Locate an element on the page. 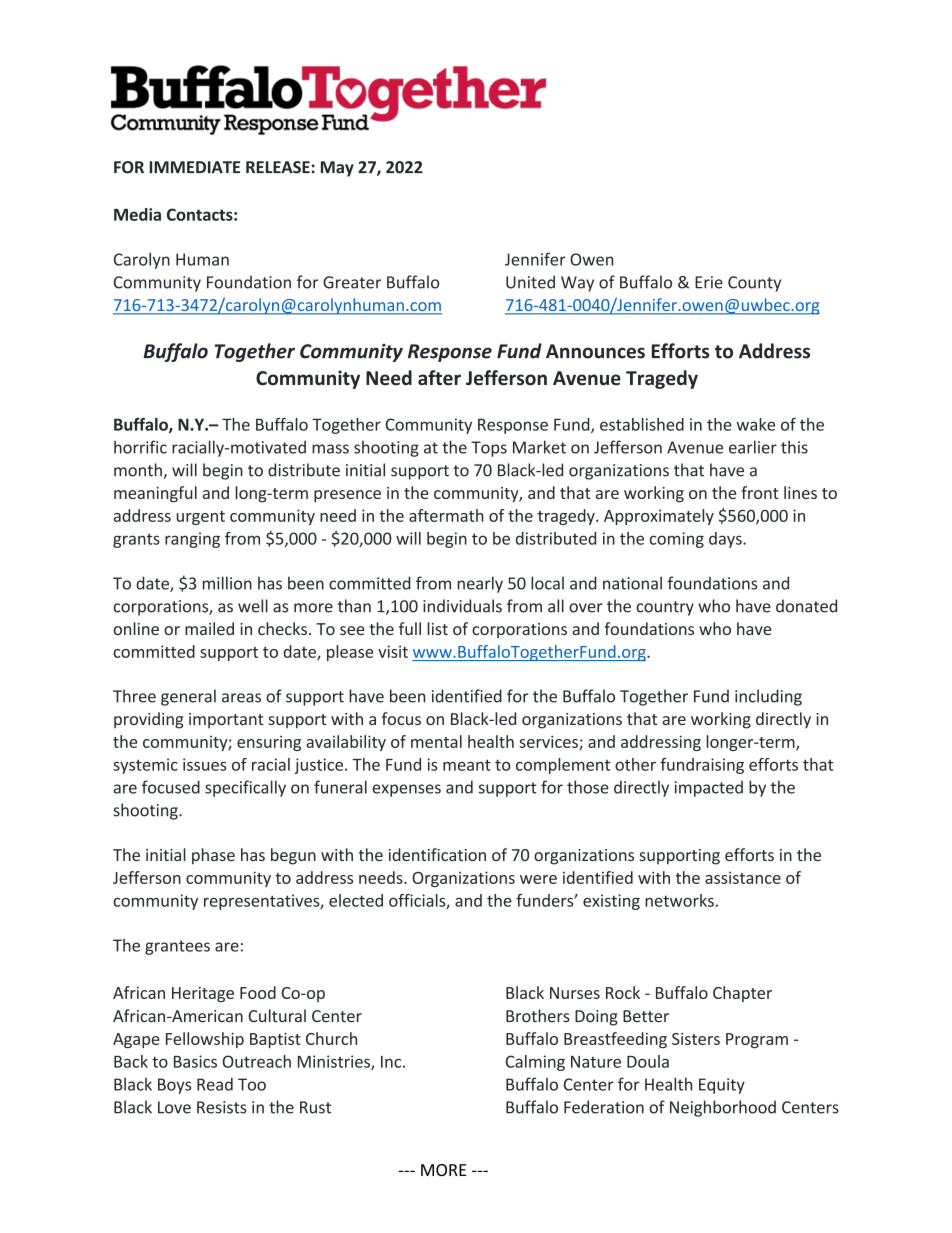  May is located at coordinates (337, 169).
